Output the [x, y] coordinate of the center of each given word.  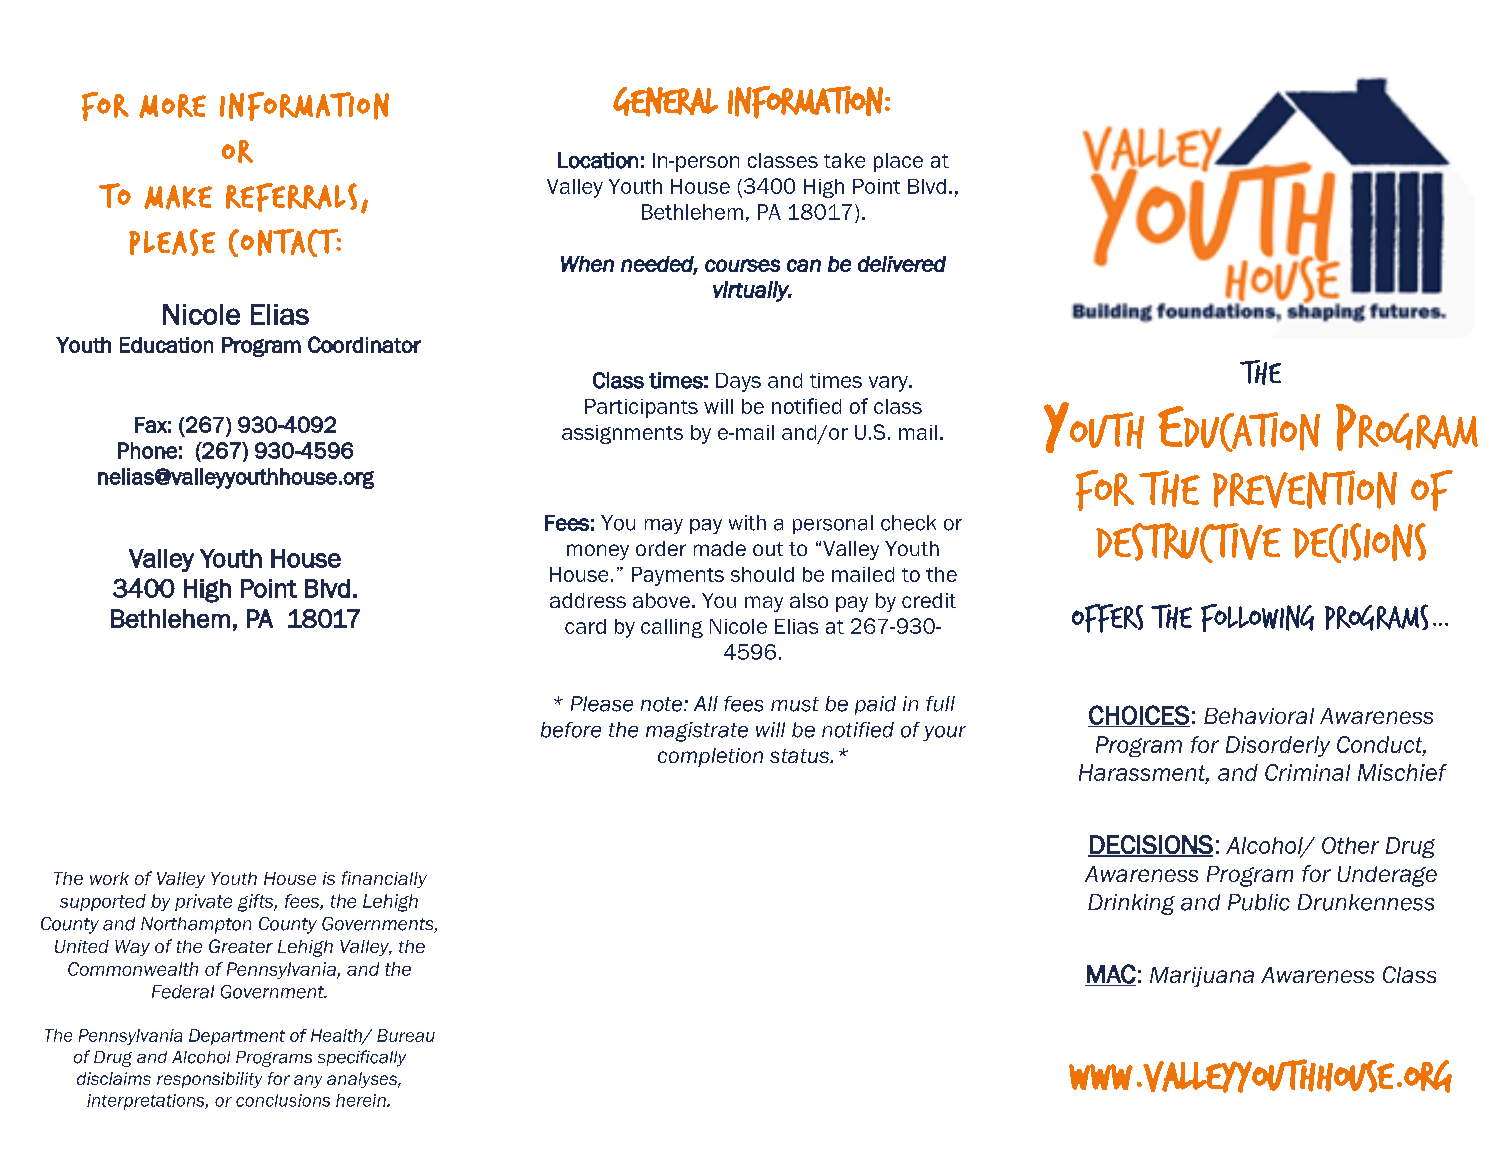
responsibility [209, 1080]
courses [742, 265]
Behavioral [1259, 716]
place [898, 162]
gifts [256, 903]
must [795, 704]
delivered [902, 264]
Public [1259, 902]
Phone [147, 450]
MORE [172, 106]
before [571, 730]
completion [710, 757]
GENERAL [665, 102]
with [747, 523]
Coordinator [364, 344]
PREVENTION [1305, 489]
